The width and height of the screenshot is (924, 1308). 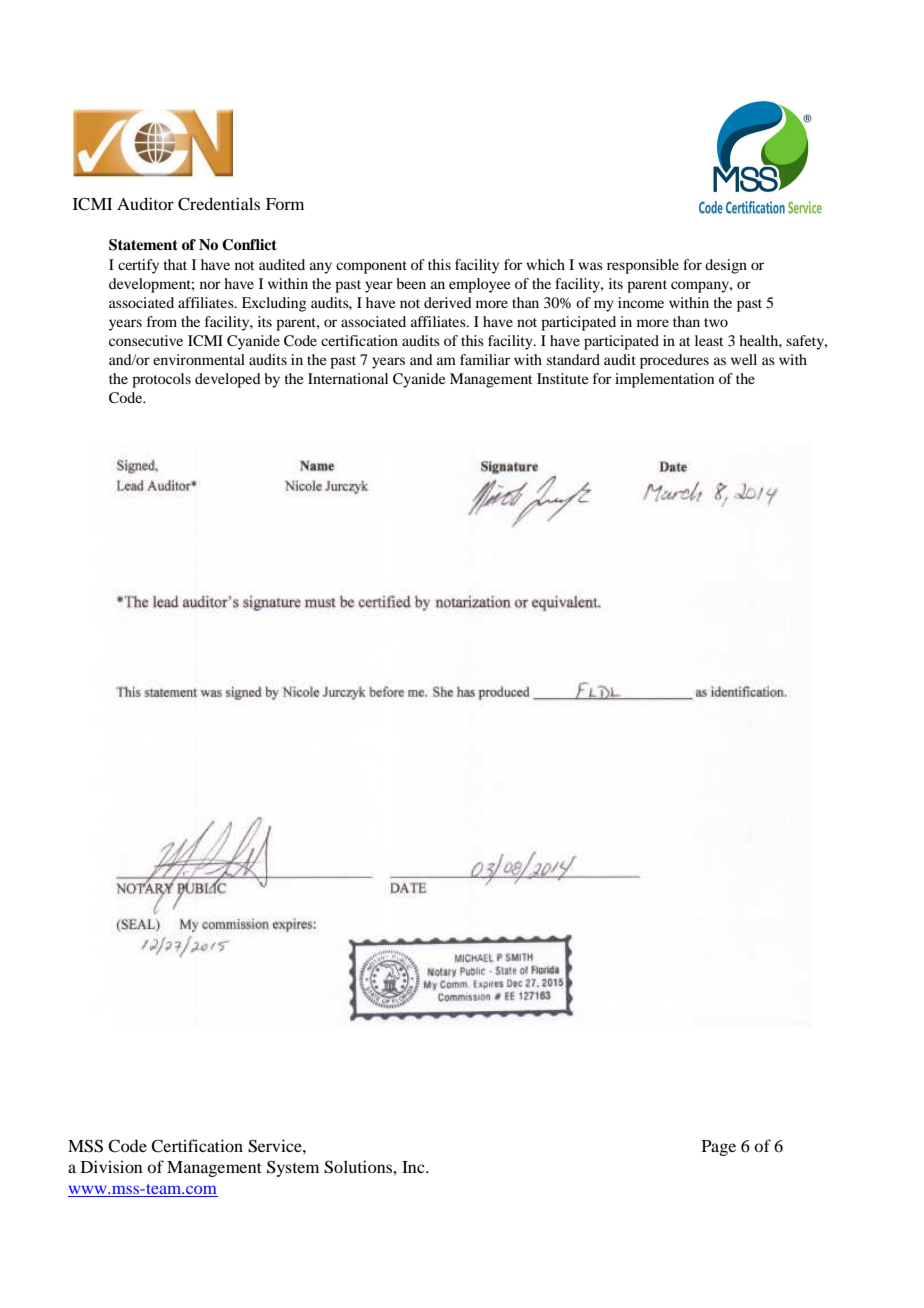 What do you see at coordinates (175, 264) in the screenshot?
I see `that` at bounding box center [175, 264].
